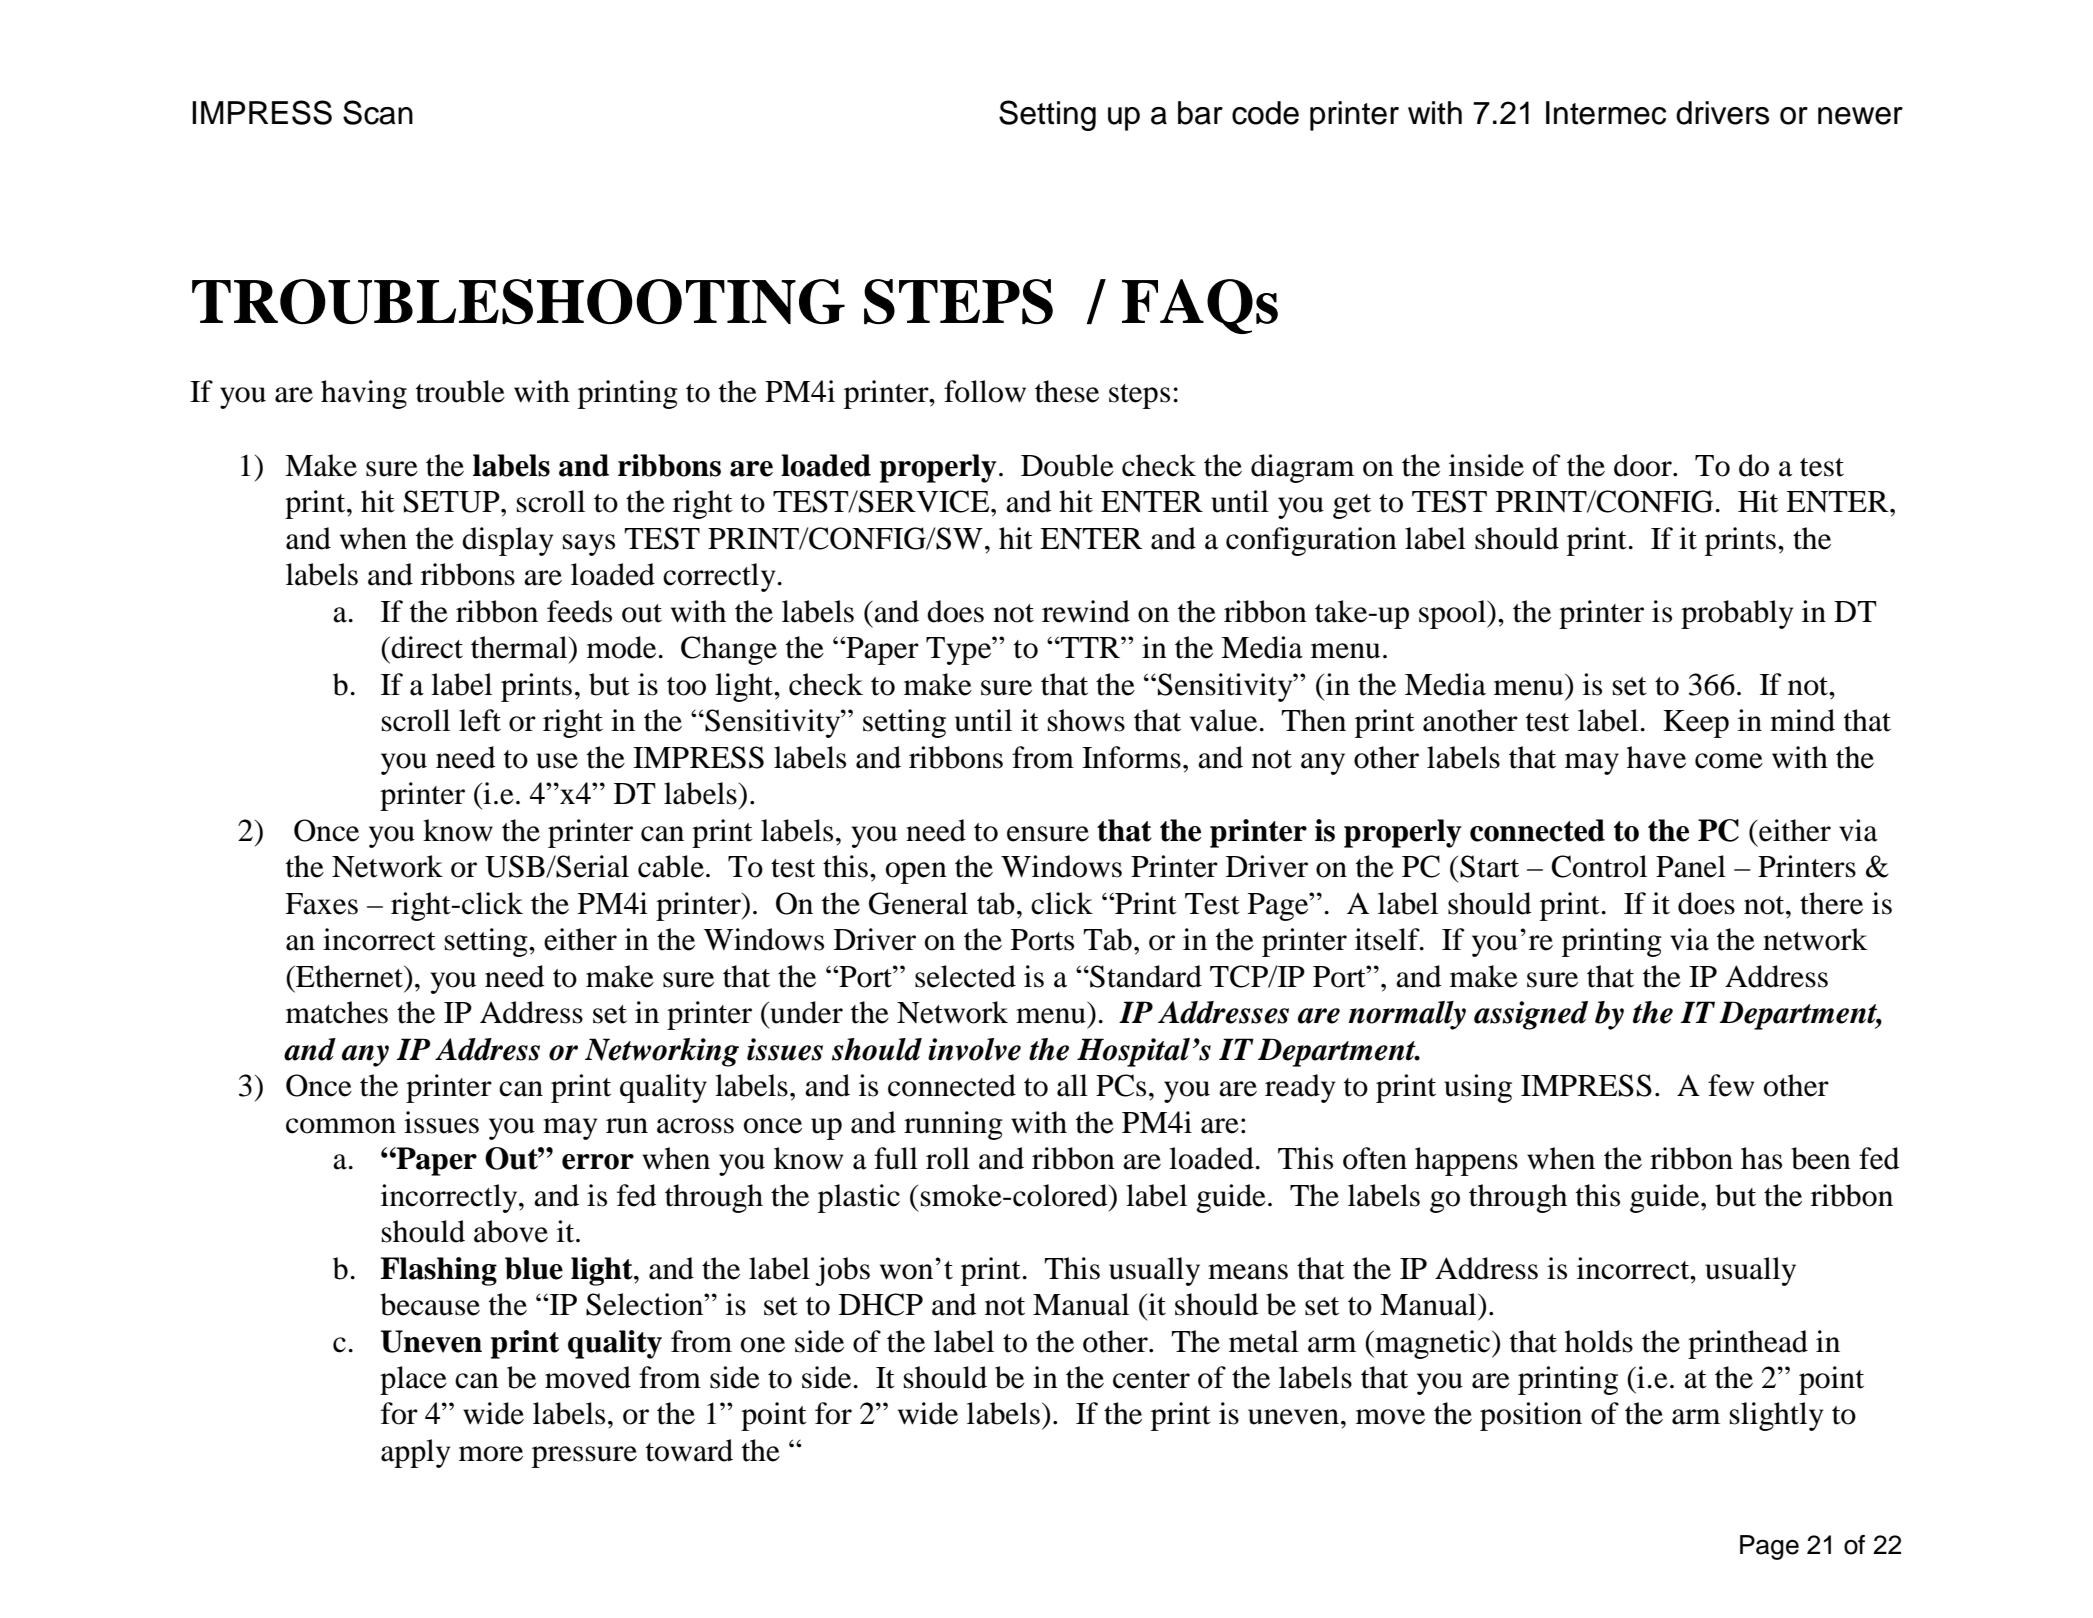  Describe the element at coordinates (1131, 757) in the page. I see `Informs` at that location.
